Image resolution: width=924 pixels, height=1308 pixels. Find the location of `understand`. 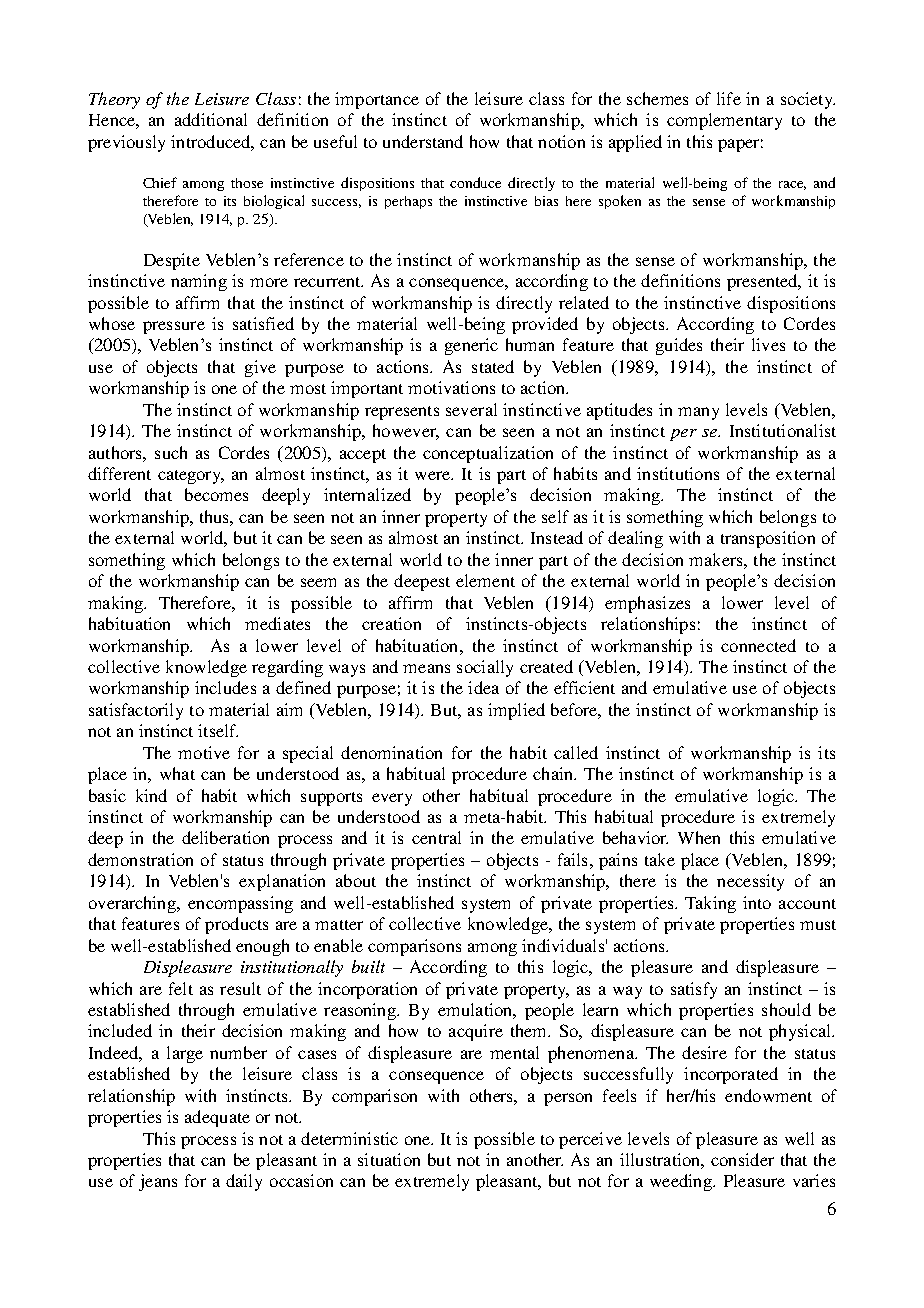

understand is located at coordinates (423, 141).
